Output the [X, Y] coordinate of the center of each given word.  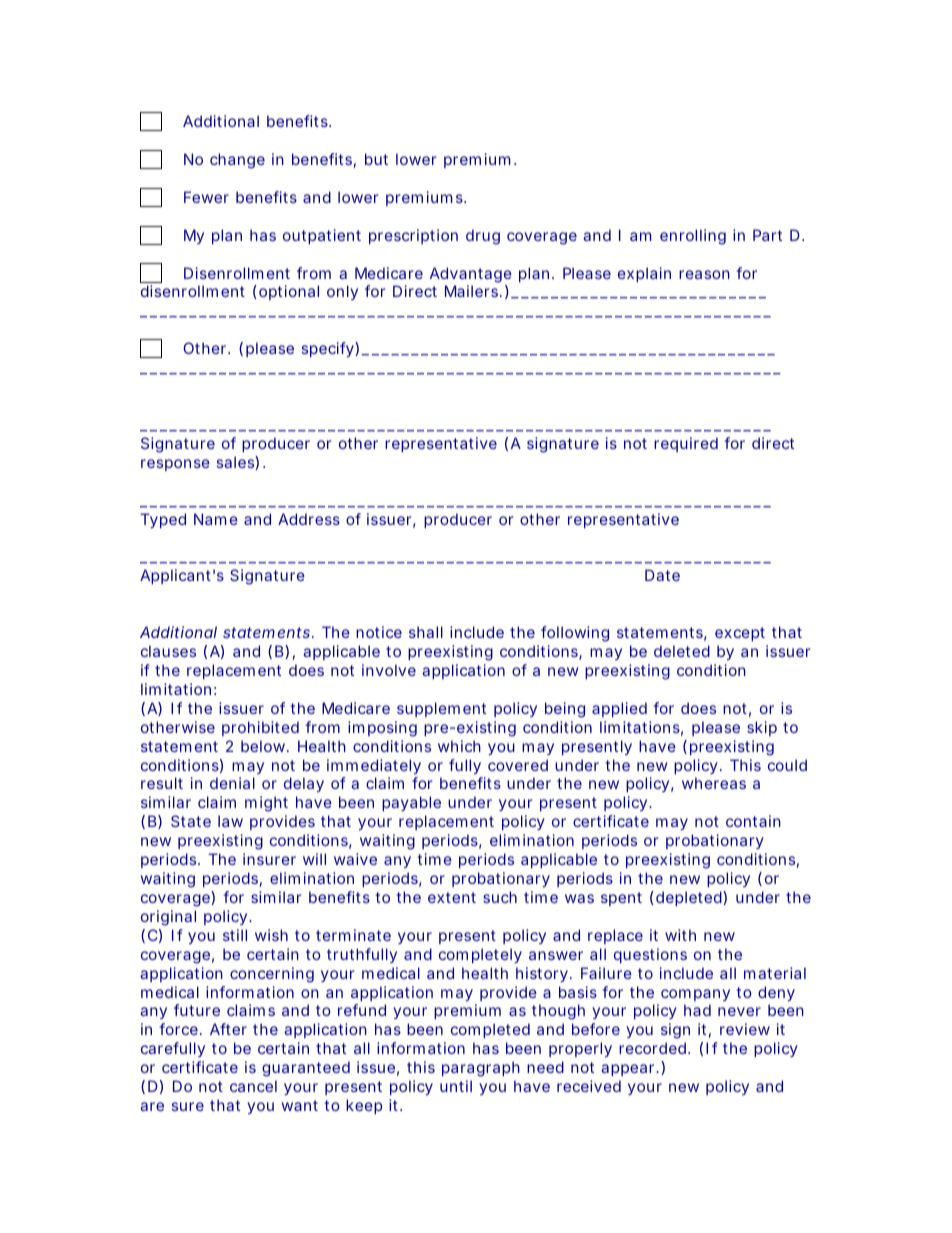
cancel [253, 1086]
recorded [654, 1048]
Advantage [471, 275]
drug [483, 237]
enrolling [693, 237]
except [740, 634]
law [230, 821]
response [175, 465]
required [686, 444]
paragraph [481, 1069]
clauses [168, 651]
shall [426, 632]
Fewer [206, 197]
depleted [690, 898]
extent [452, 897]
